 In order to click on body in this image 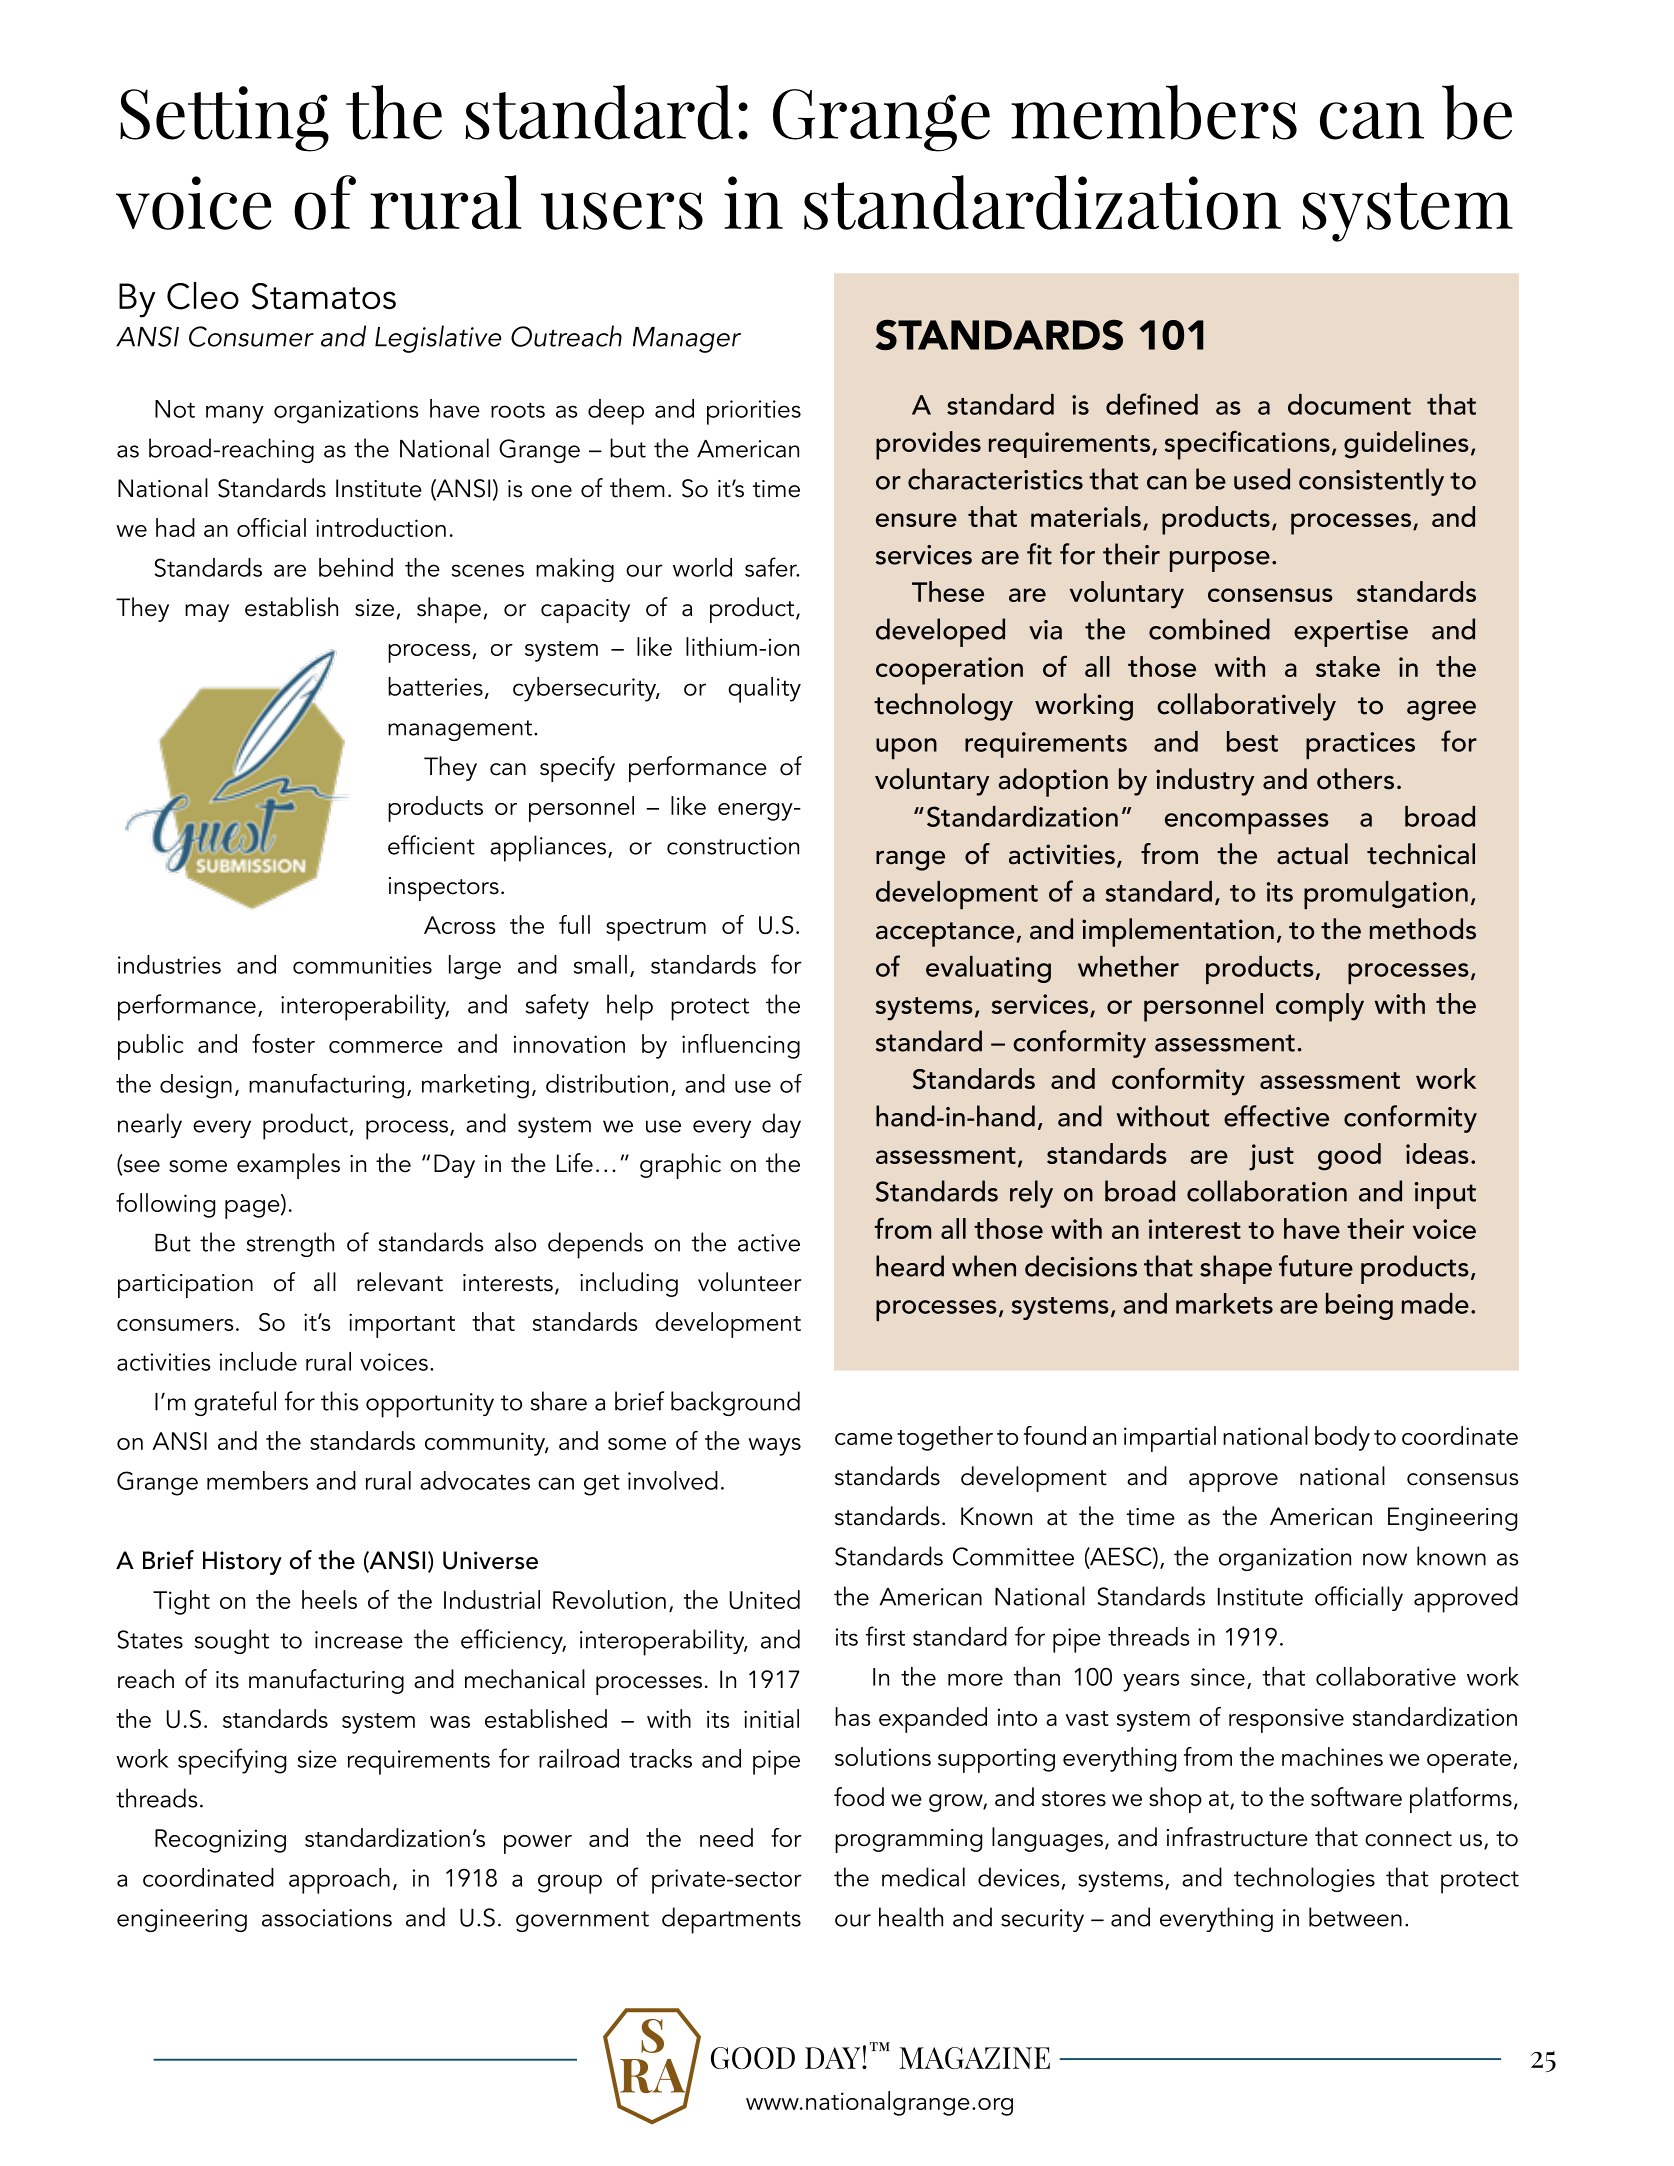, I will do `click(1342, 1438)`.
